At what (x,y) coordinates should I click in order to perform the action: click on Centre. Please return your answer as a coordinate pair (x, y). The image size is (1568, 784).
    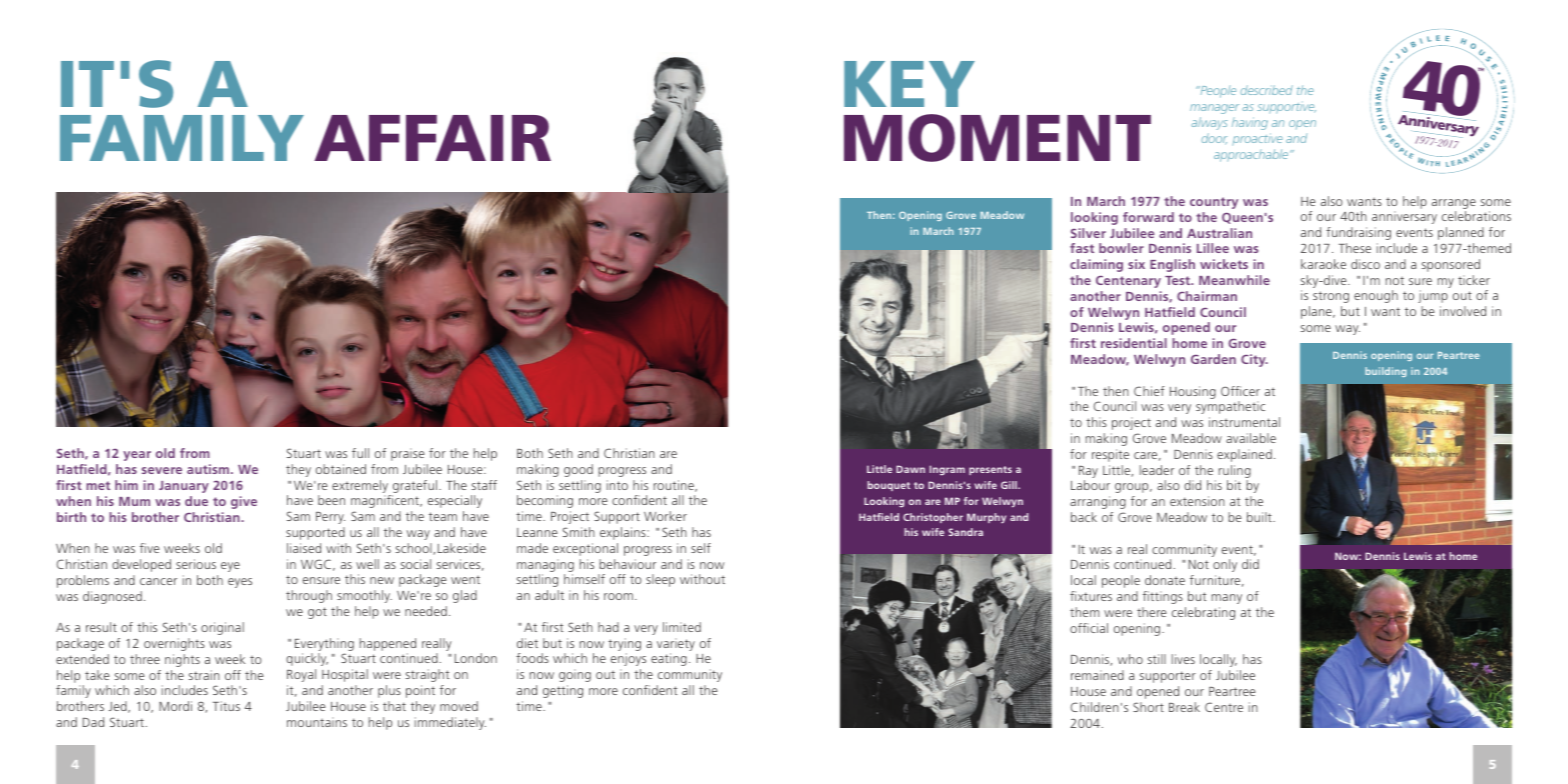
    Looking at the image, I should click on (1224, 707).
